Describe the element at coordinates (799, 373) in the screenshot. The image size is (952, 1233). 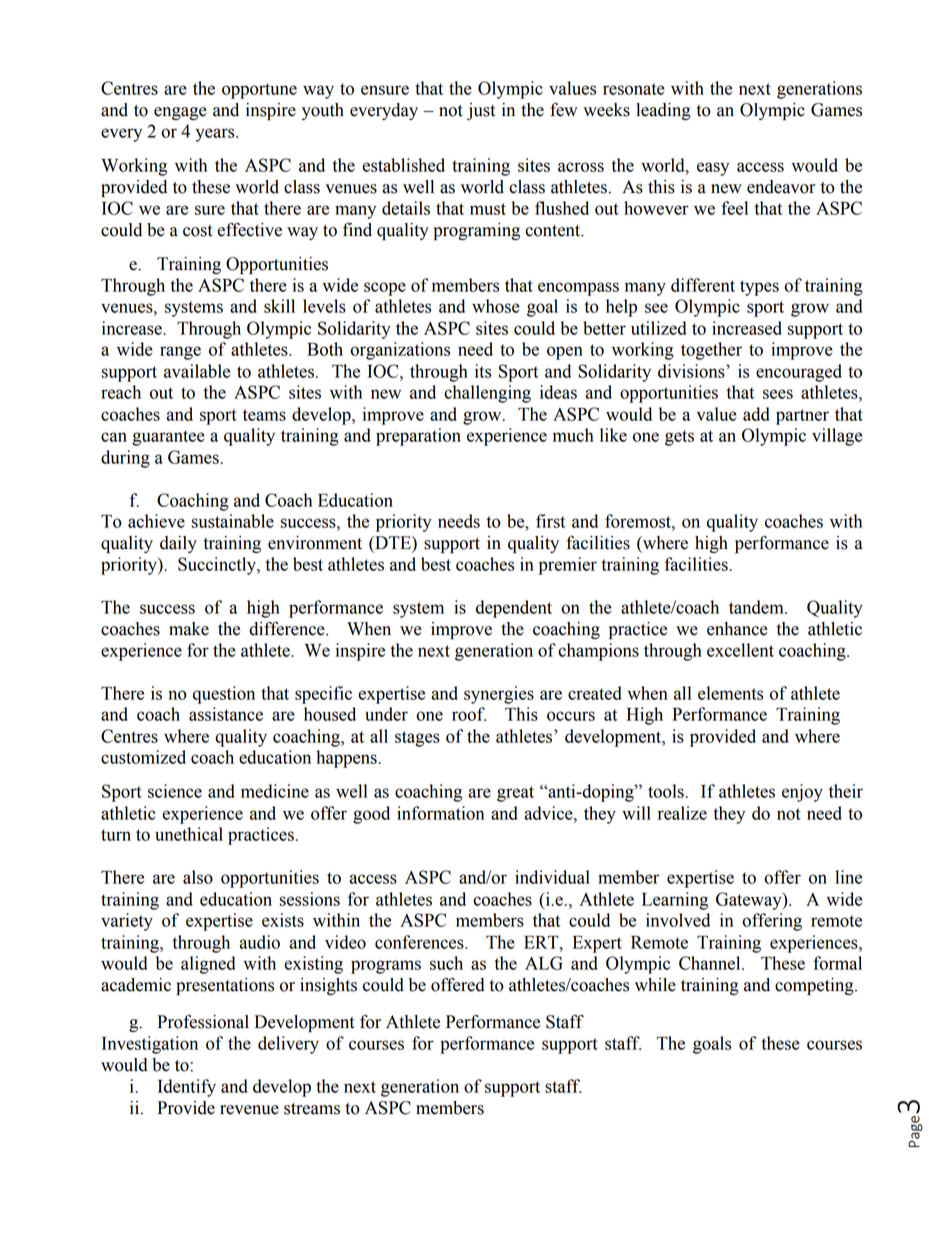
I see `encouraged` at that location.
